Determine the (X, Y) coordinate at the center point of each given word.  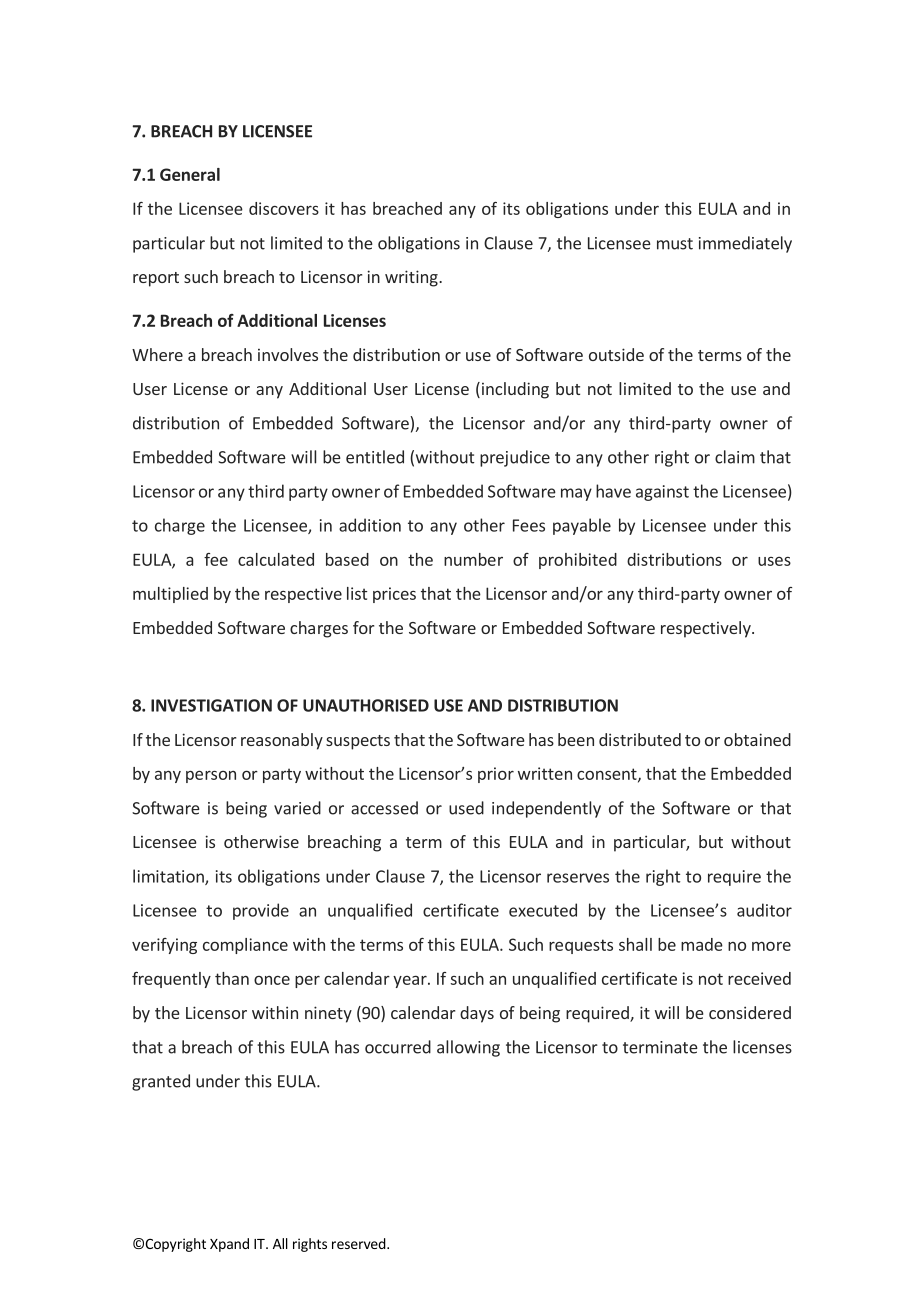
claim (735, 457)
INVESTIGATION (211, 705)
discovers (284, 208)
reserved (360, 1243)
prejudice (515, 458)
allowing (468, 1048)
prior (496, 775)
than (232, 978)
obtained (757, 739)
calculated (276, 559)
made (702, 944)
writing (412, 278)
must (675, 244)
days (477, 1014)
